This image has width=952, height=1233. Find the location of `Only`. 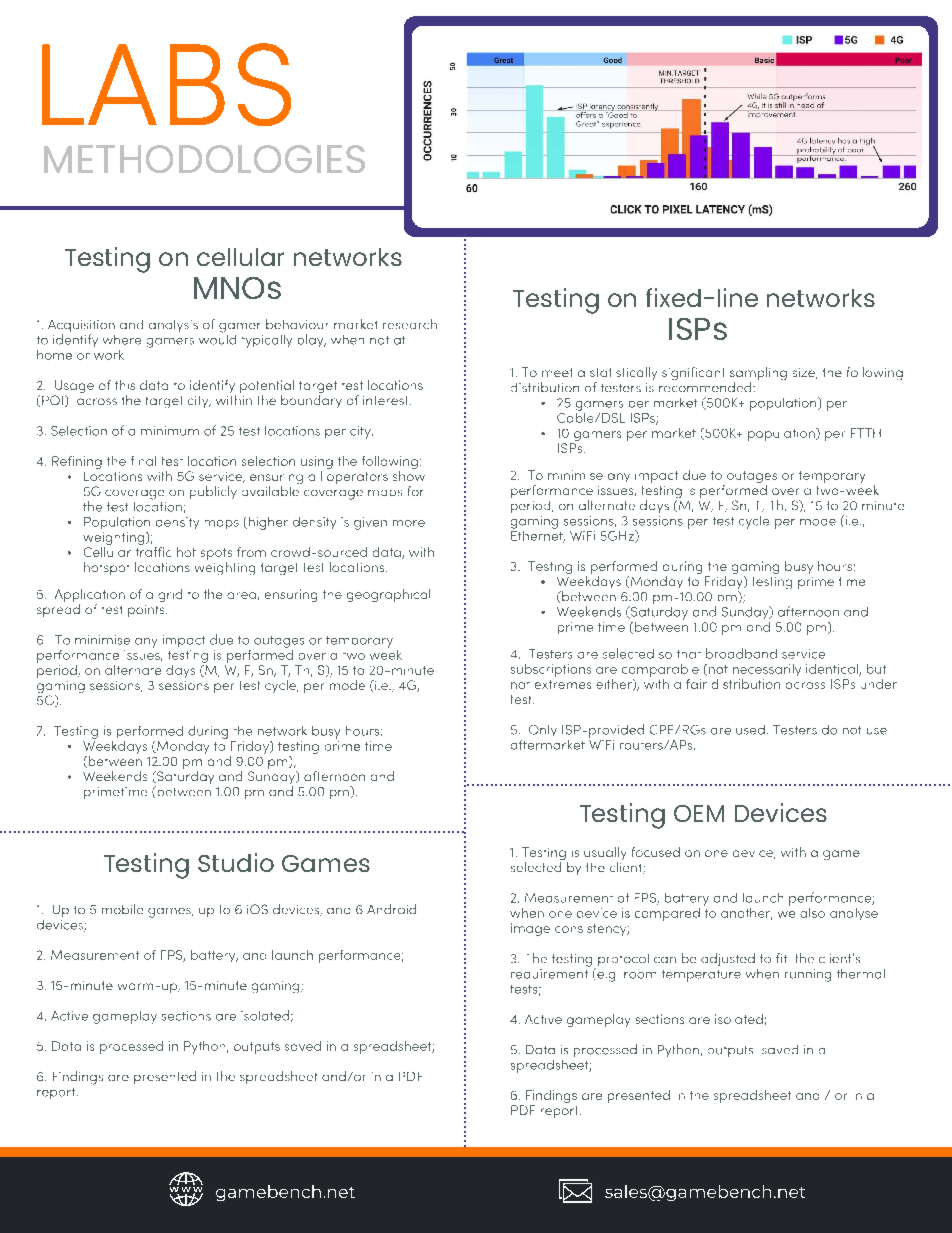

Only is located at coordinates (543, 730).
